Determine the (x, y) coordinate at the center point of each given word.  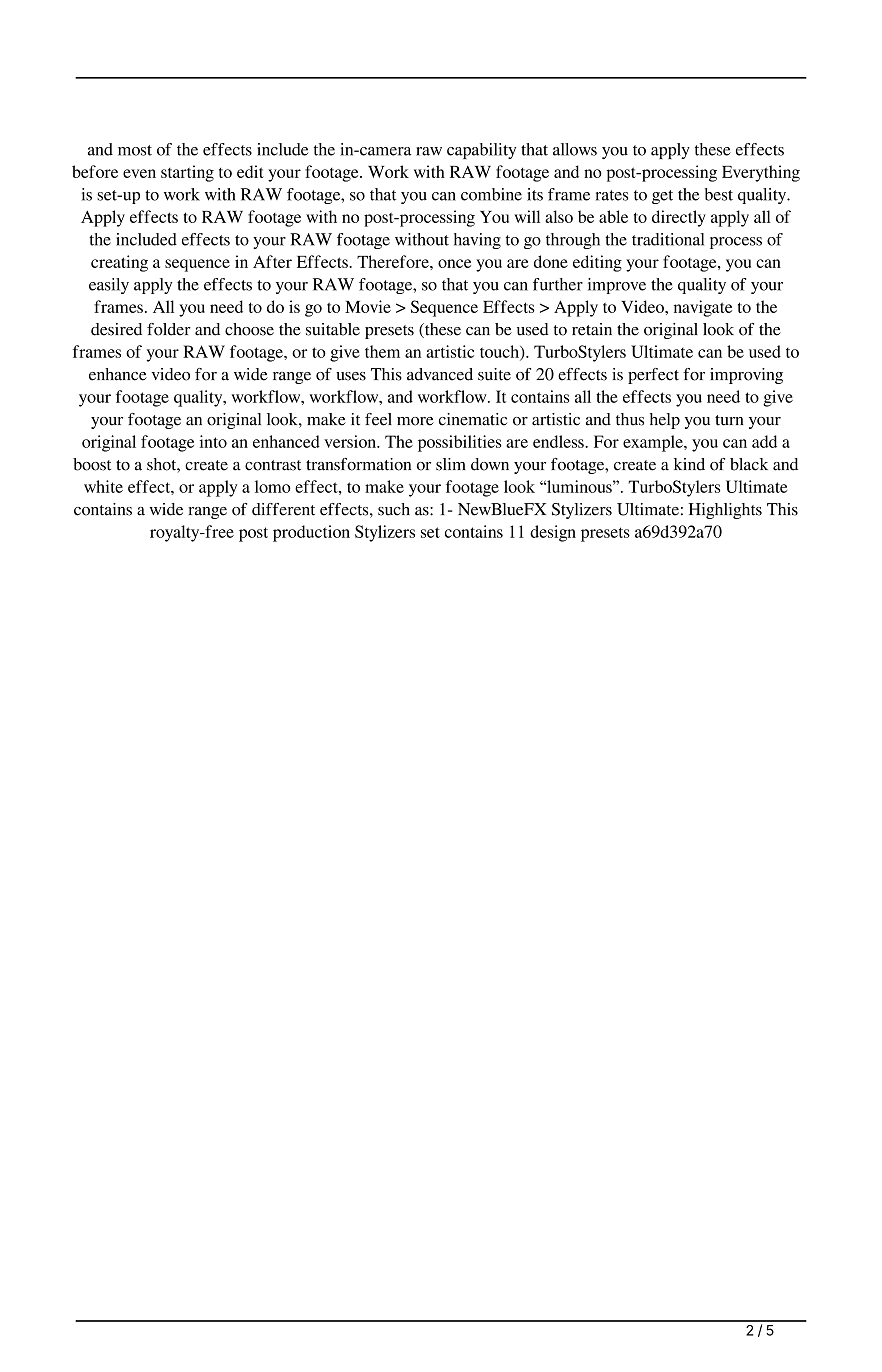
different (283, 509)
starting (187, 173)
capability (481, 151)
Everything (761, 173)
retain (592, 329)
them (382, 351)
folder (169, 329)
